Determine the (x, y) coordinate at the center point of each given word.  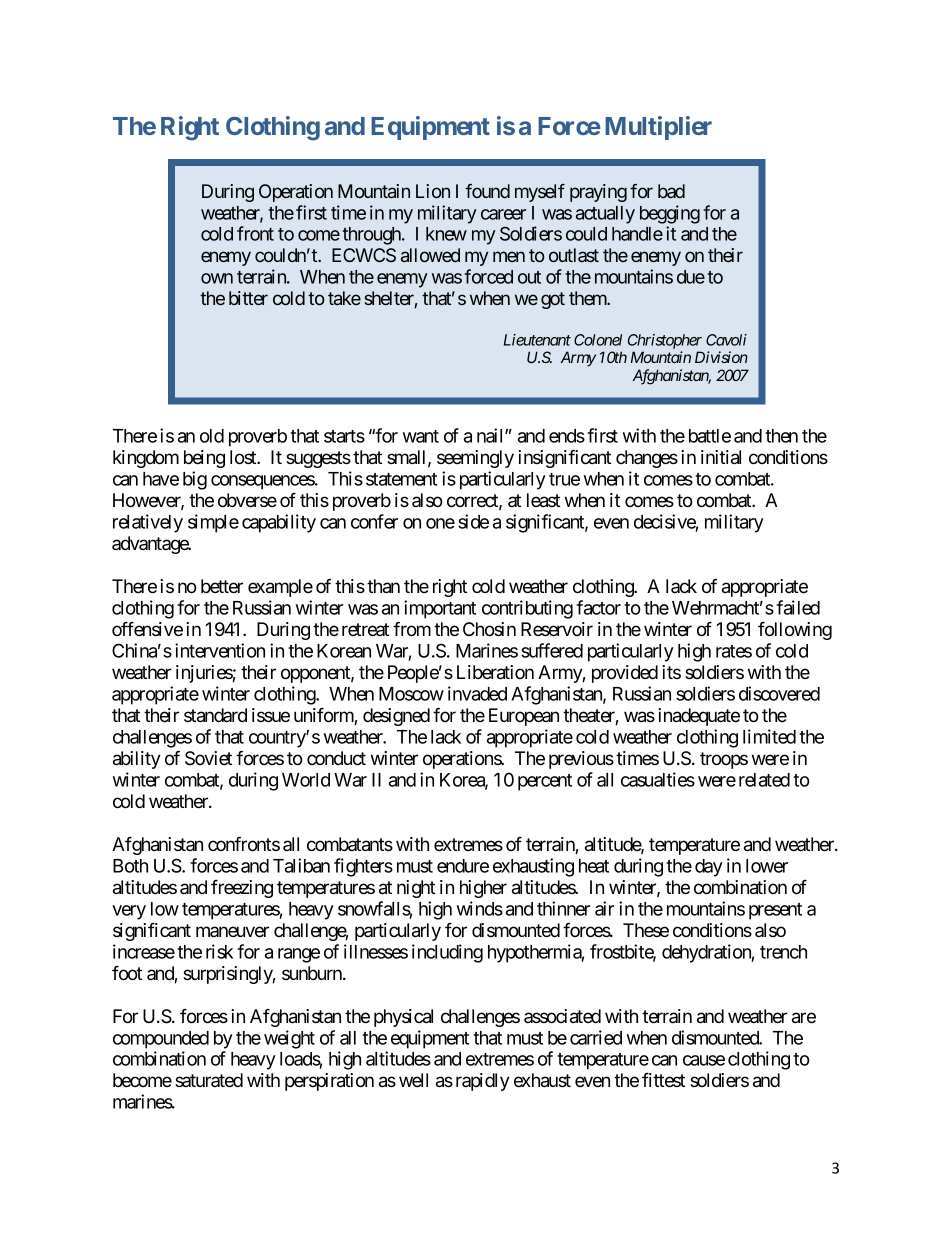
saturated (209, 1080)
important (440, 609)
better (222, 586)
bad (671, 191)
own (217, 278)
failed (798, 607)
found (487, 191)
